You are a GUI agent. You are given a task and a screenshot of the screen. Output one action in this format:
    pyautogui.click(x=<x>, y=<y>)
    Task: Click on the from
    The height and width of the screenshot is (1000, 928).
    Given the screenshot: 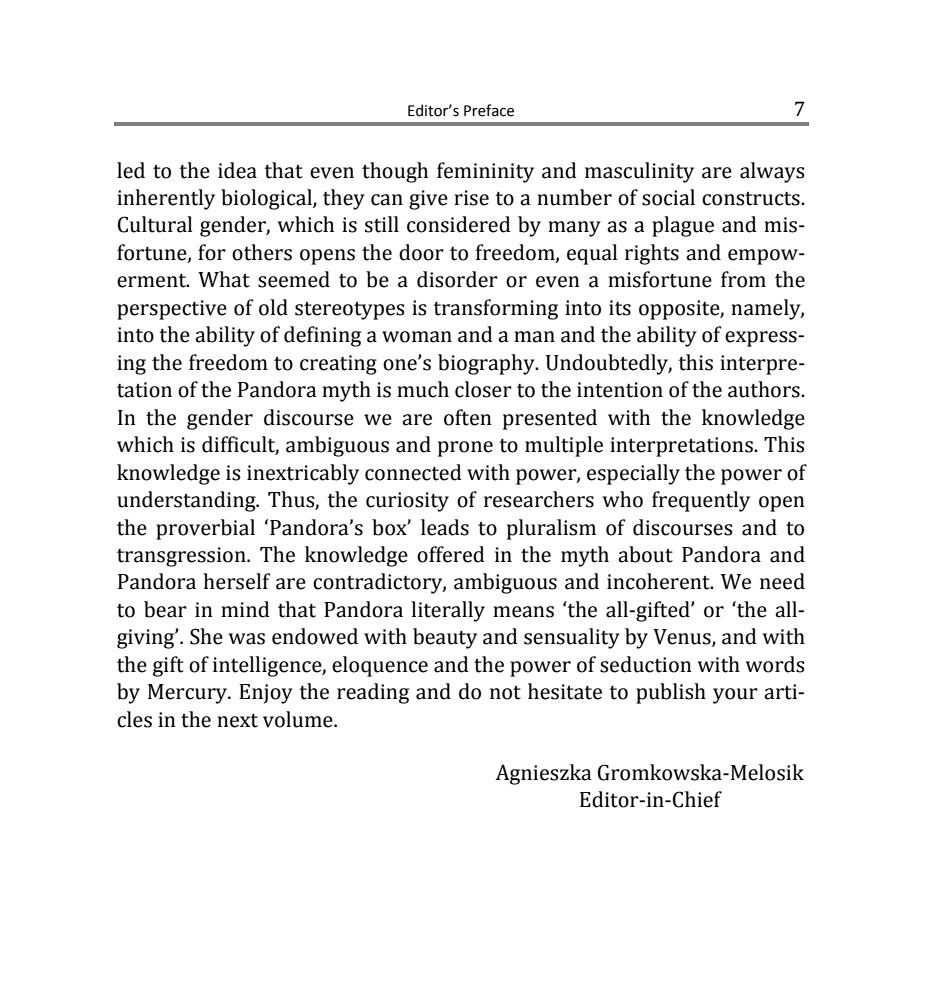 What is the action you would take?
    pyautogui.click(x=743, y=279)
